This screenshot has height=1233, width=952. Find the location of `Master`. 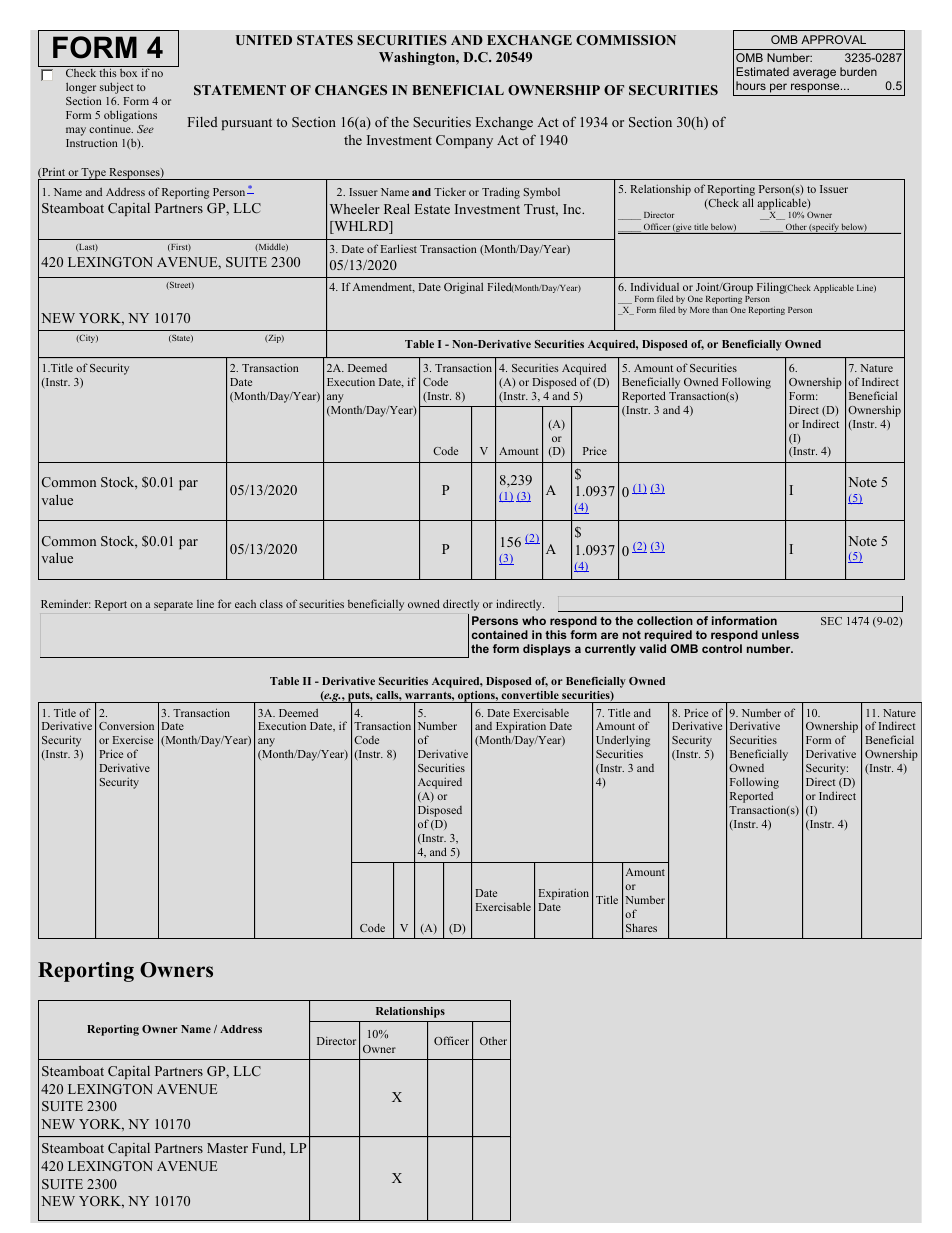

Master is located at coordinates (227, 1148).
